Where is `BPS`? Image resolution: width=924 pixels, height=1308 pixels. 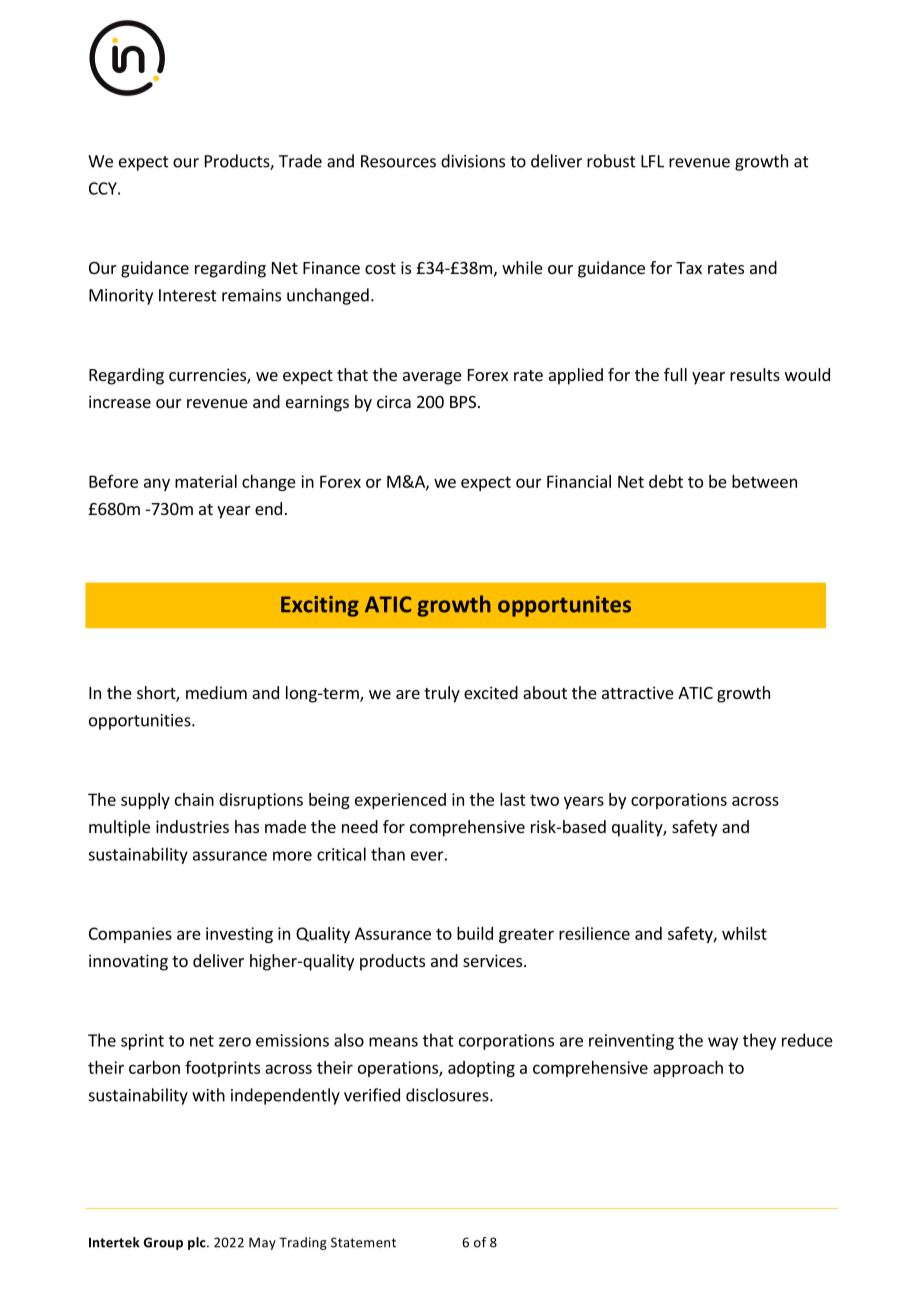
BPS is located at coordinates (463, 402).
